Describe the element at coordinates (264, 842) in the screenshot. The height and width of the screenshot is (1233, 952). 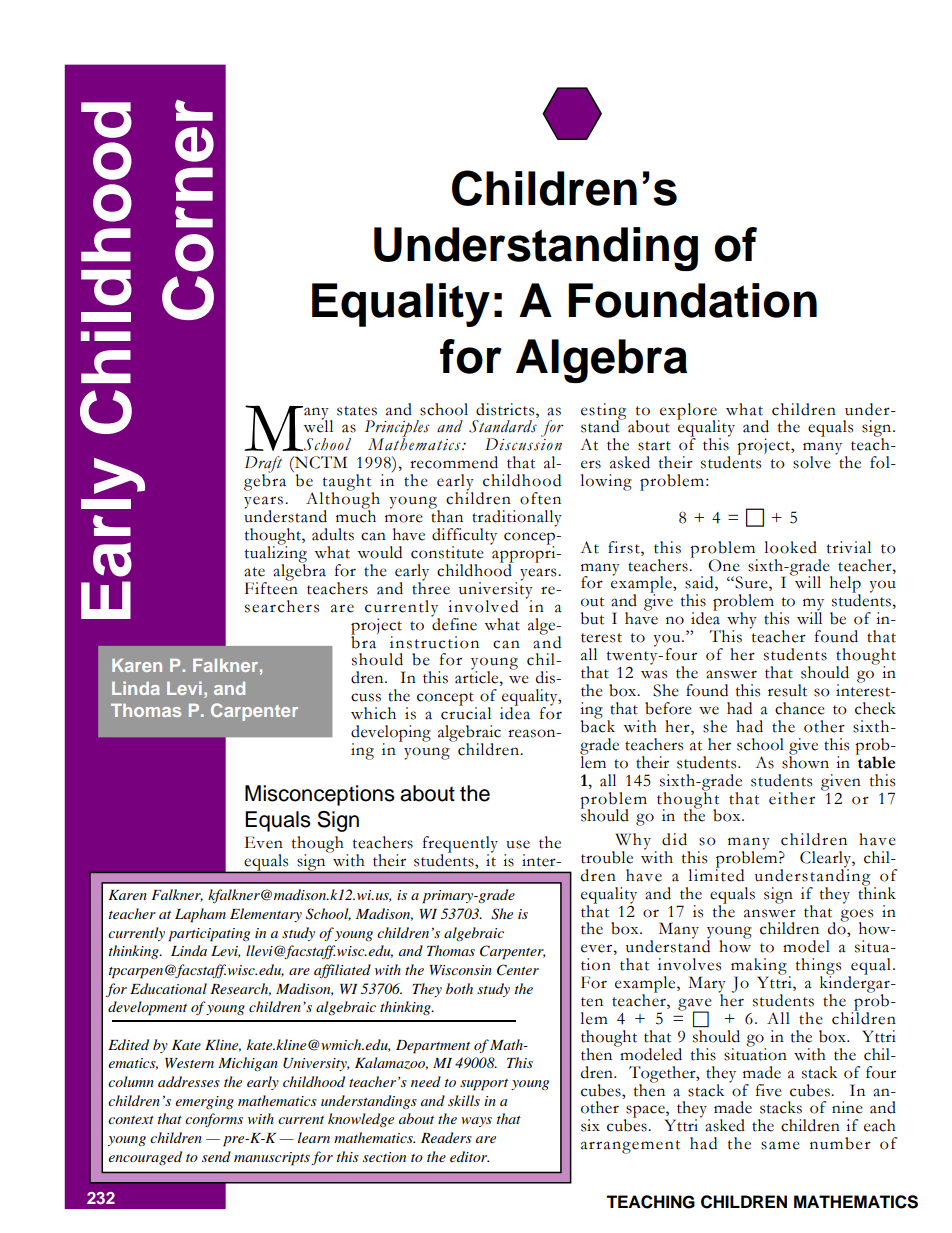
I see `Even` at that location.
